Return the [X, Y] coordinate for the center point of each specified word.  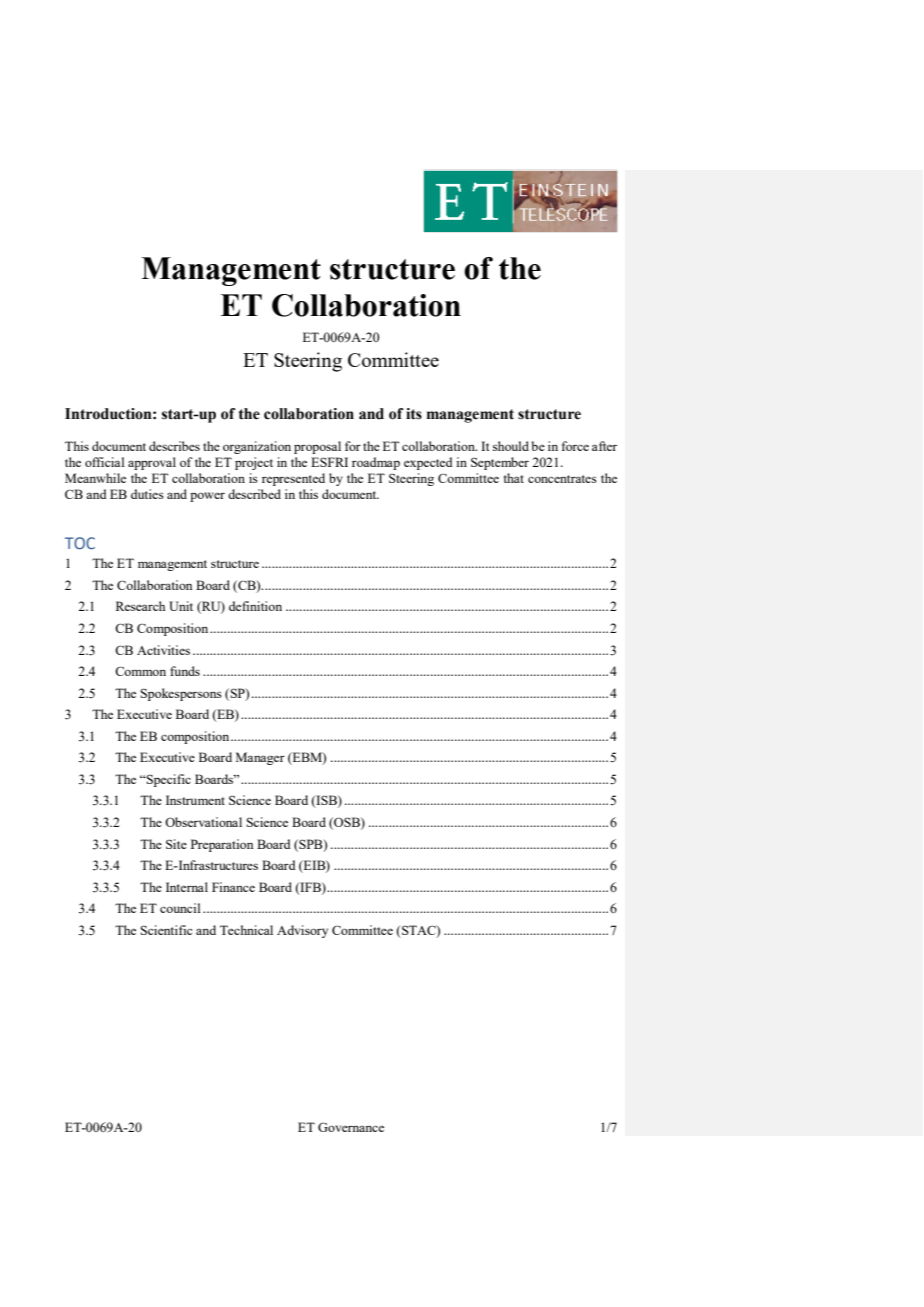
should [511, 446]
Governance [351, 1127]
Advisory [302, 931]
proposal [317, 447]
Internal [187, 887]
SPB [311, 845]
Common [140, 671]
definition [255, 606]
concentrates [562, 479]
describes [174, 446]
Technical [246, 930]
